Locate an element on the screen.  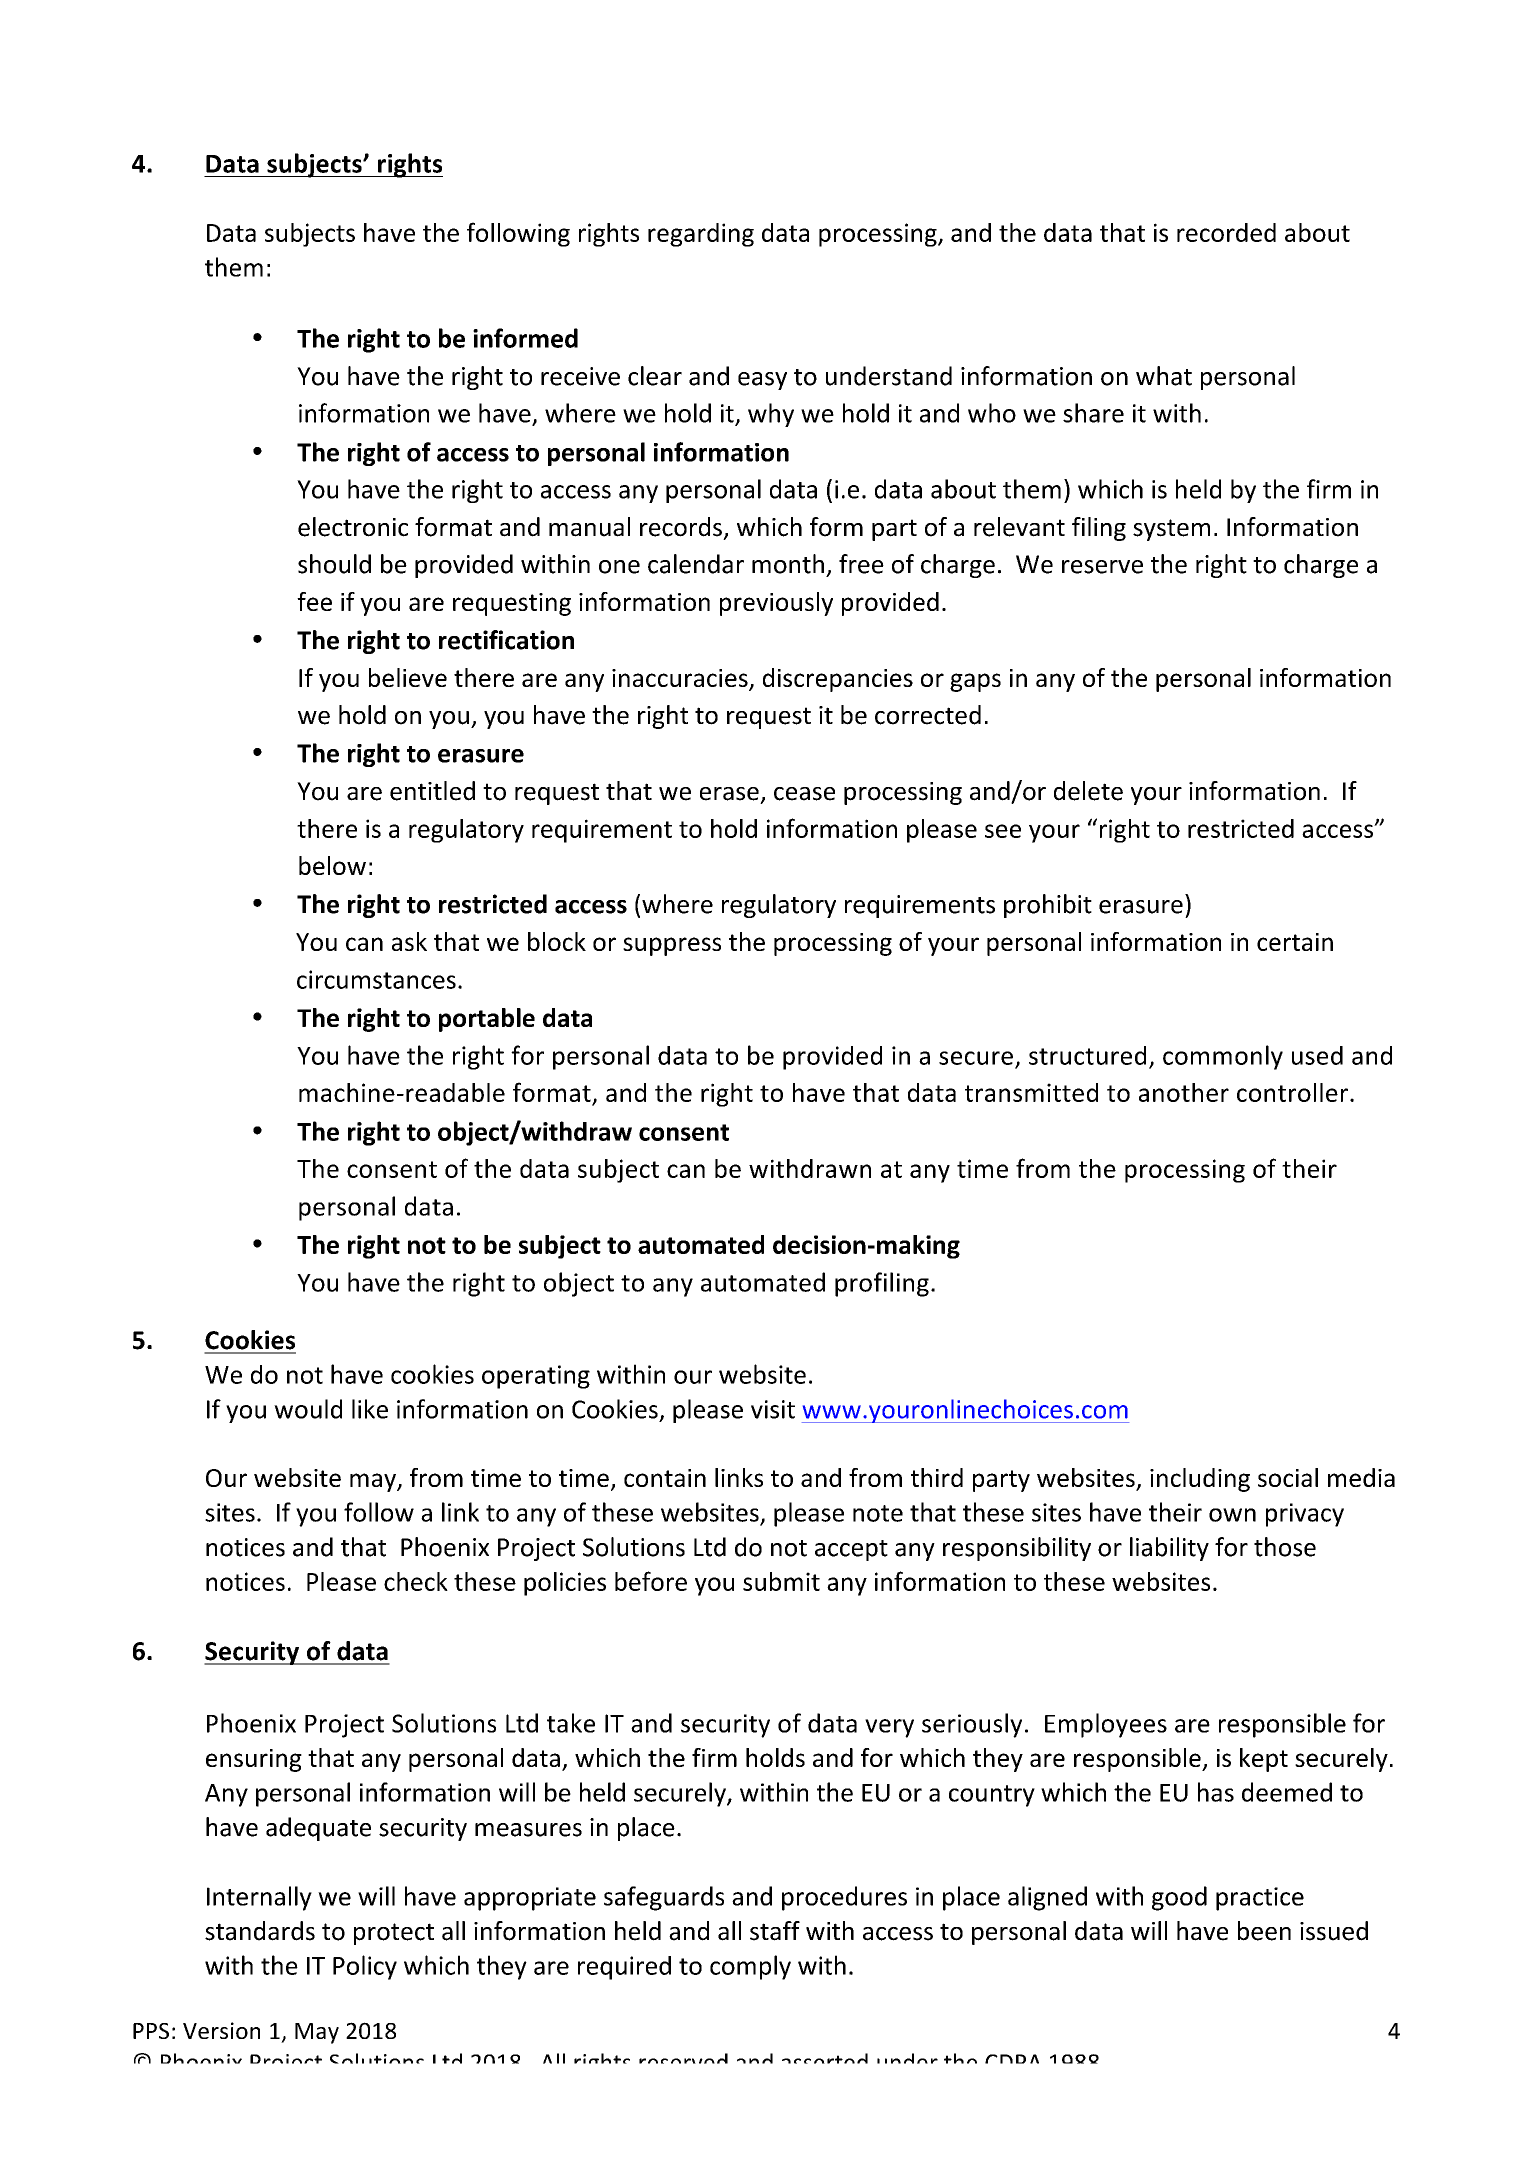
Policy is located at coordinates (365, 1967).
